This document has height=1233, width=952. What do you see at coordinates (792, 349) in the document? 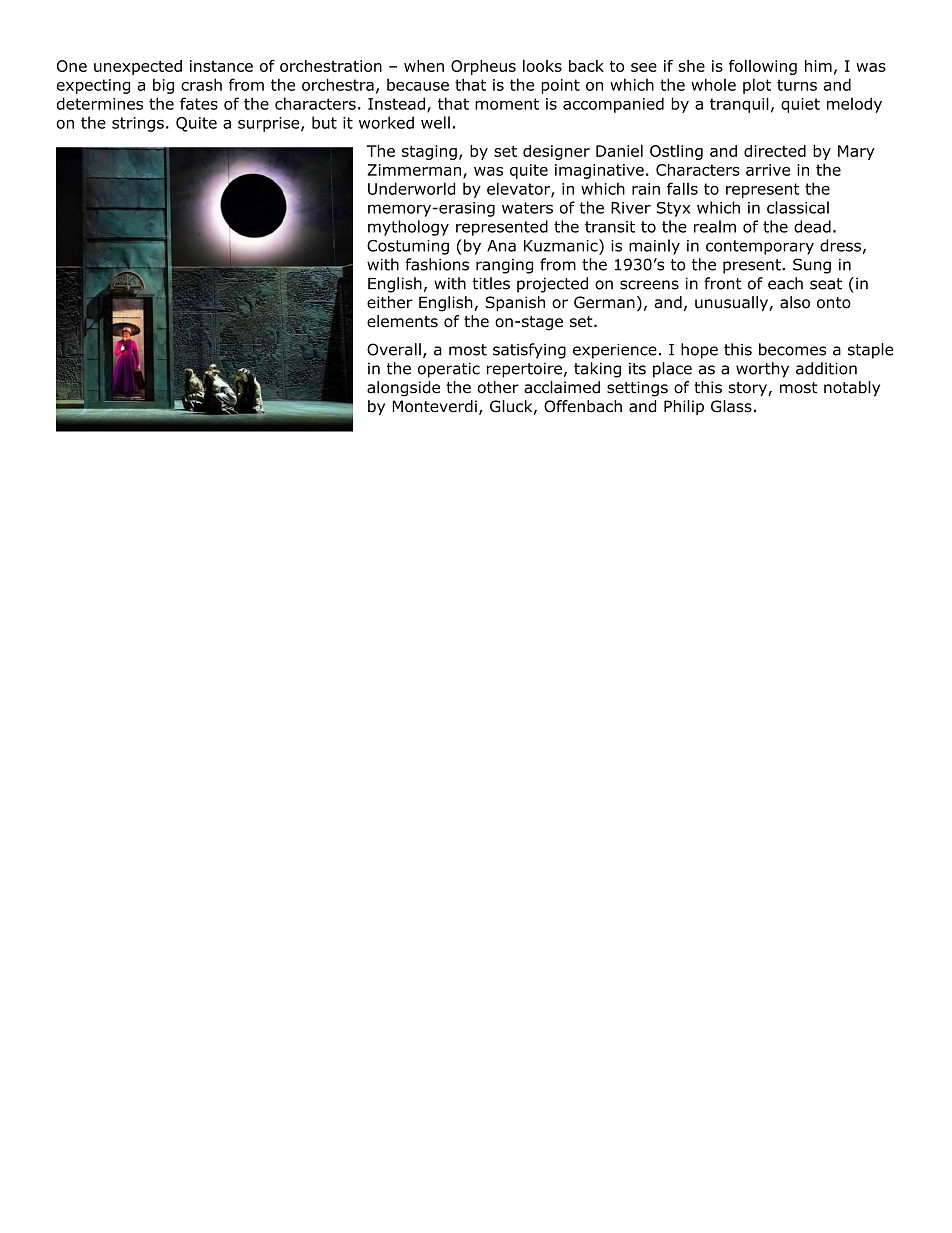
I see `becomes` at bounding box center [792, 349].
